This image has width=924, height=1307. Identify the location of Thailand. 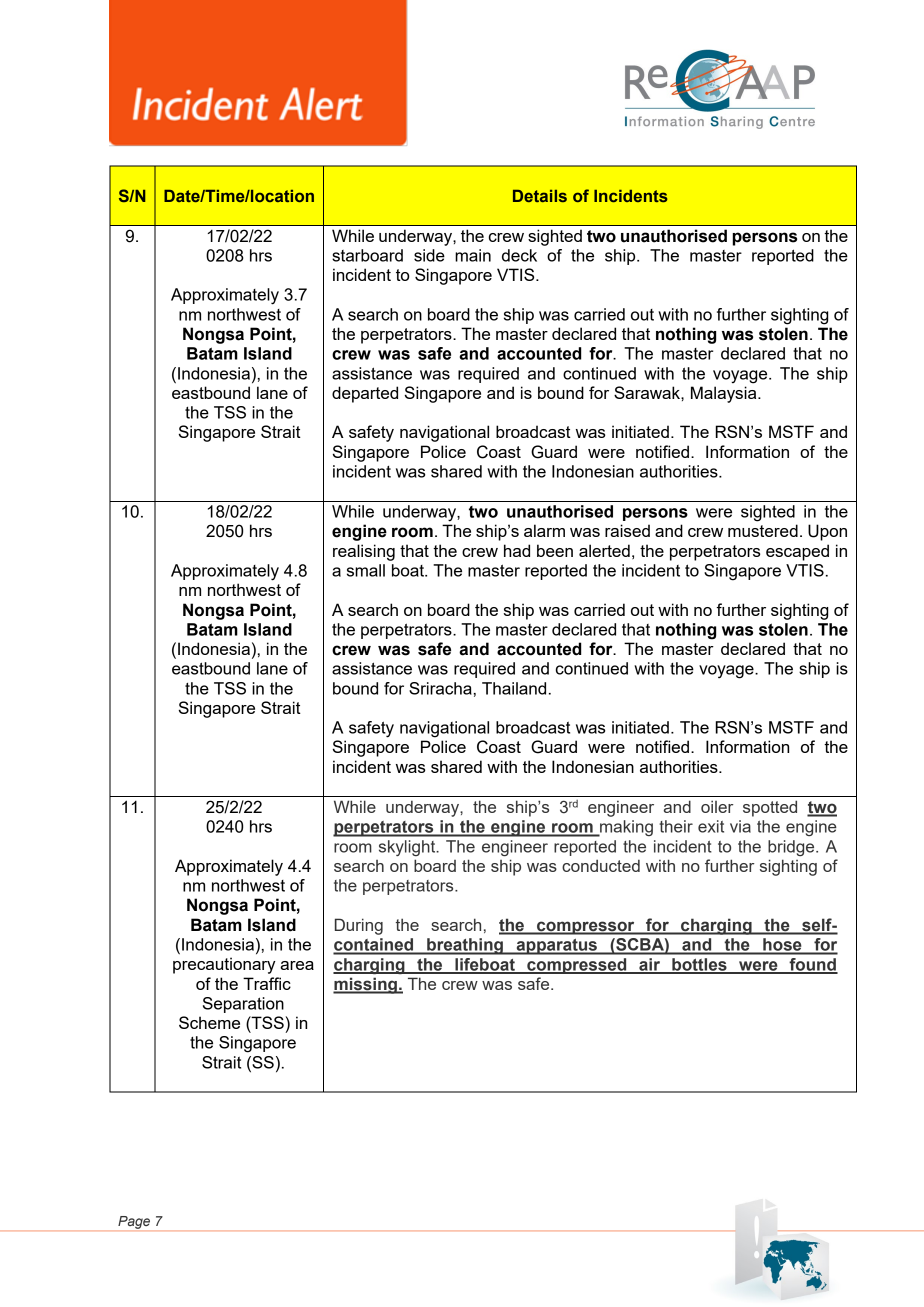
(514, 688).
